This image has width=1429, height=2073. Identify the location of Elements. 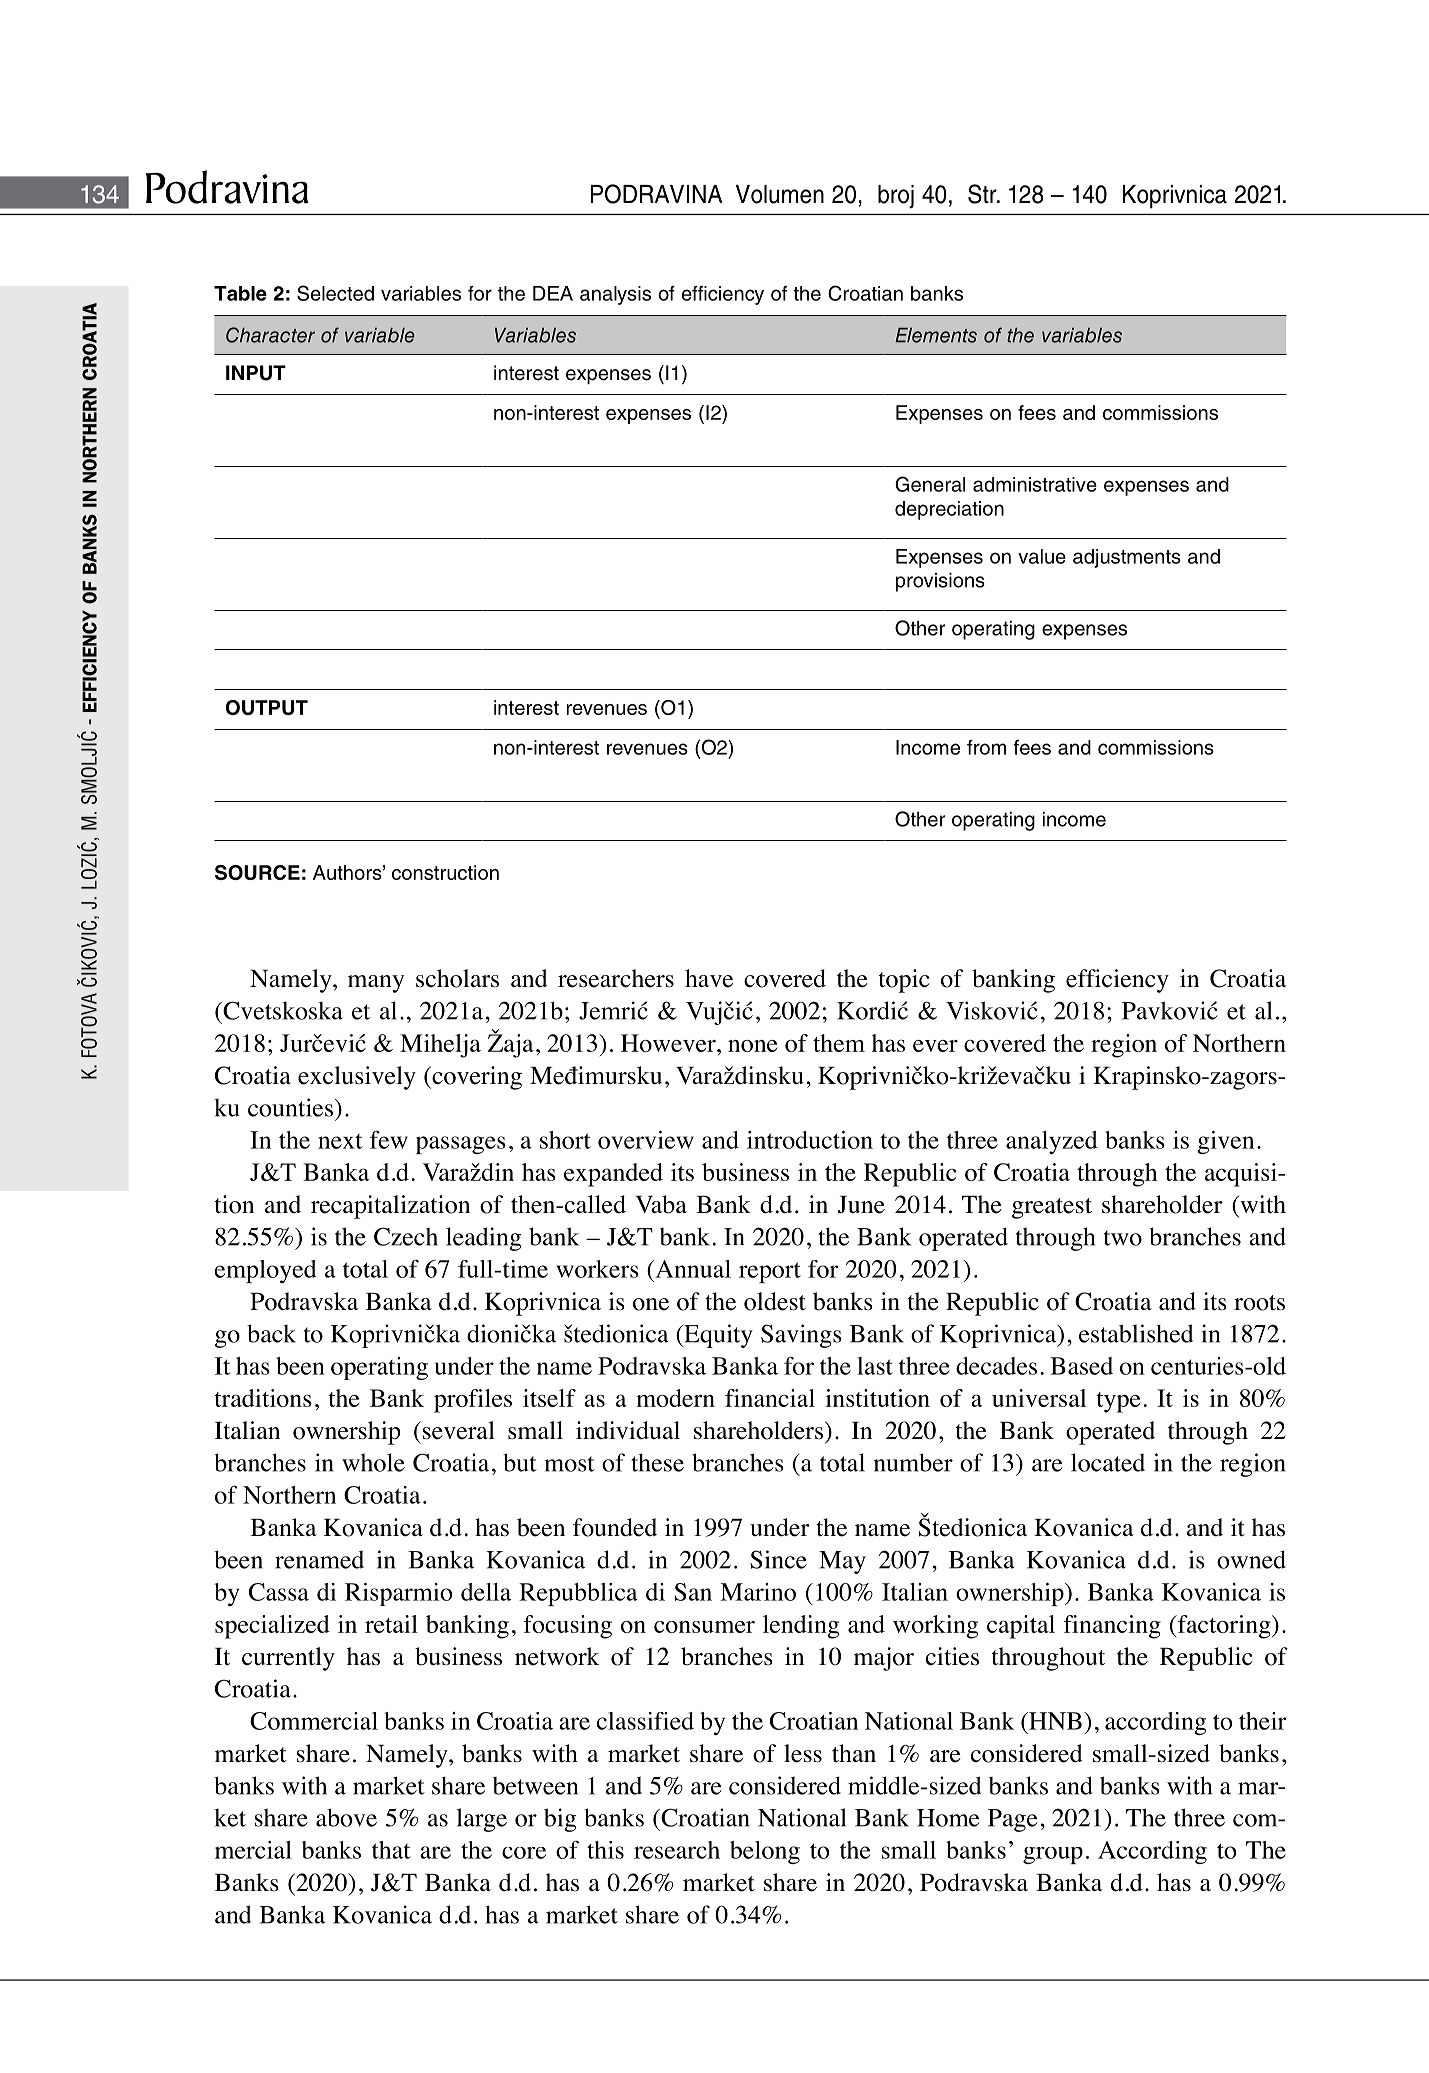
(936, 335).
